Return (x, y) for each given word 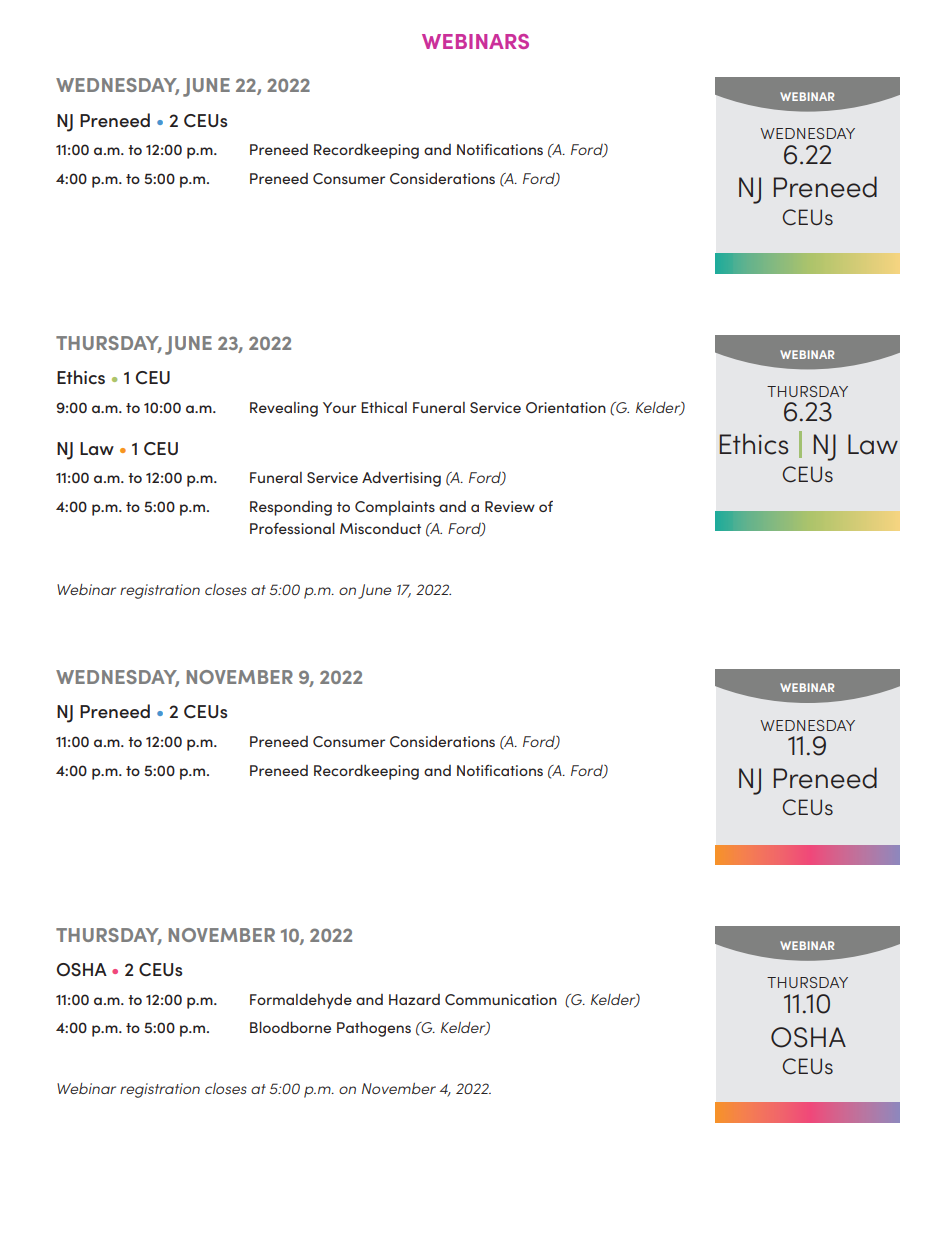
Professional (292, 528)
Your (339, 407)
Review (510, 506)
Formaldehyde (301, 1001)
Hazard (414, 999)
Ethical (384, 407)
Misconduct (380, 528)
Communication (501, 999)
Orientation (566, 407)
